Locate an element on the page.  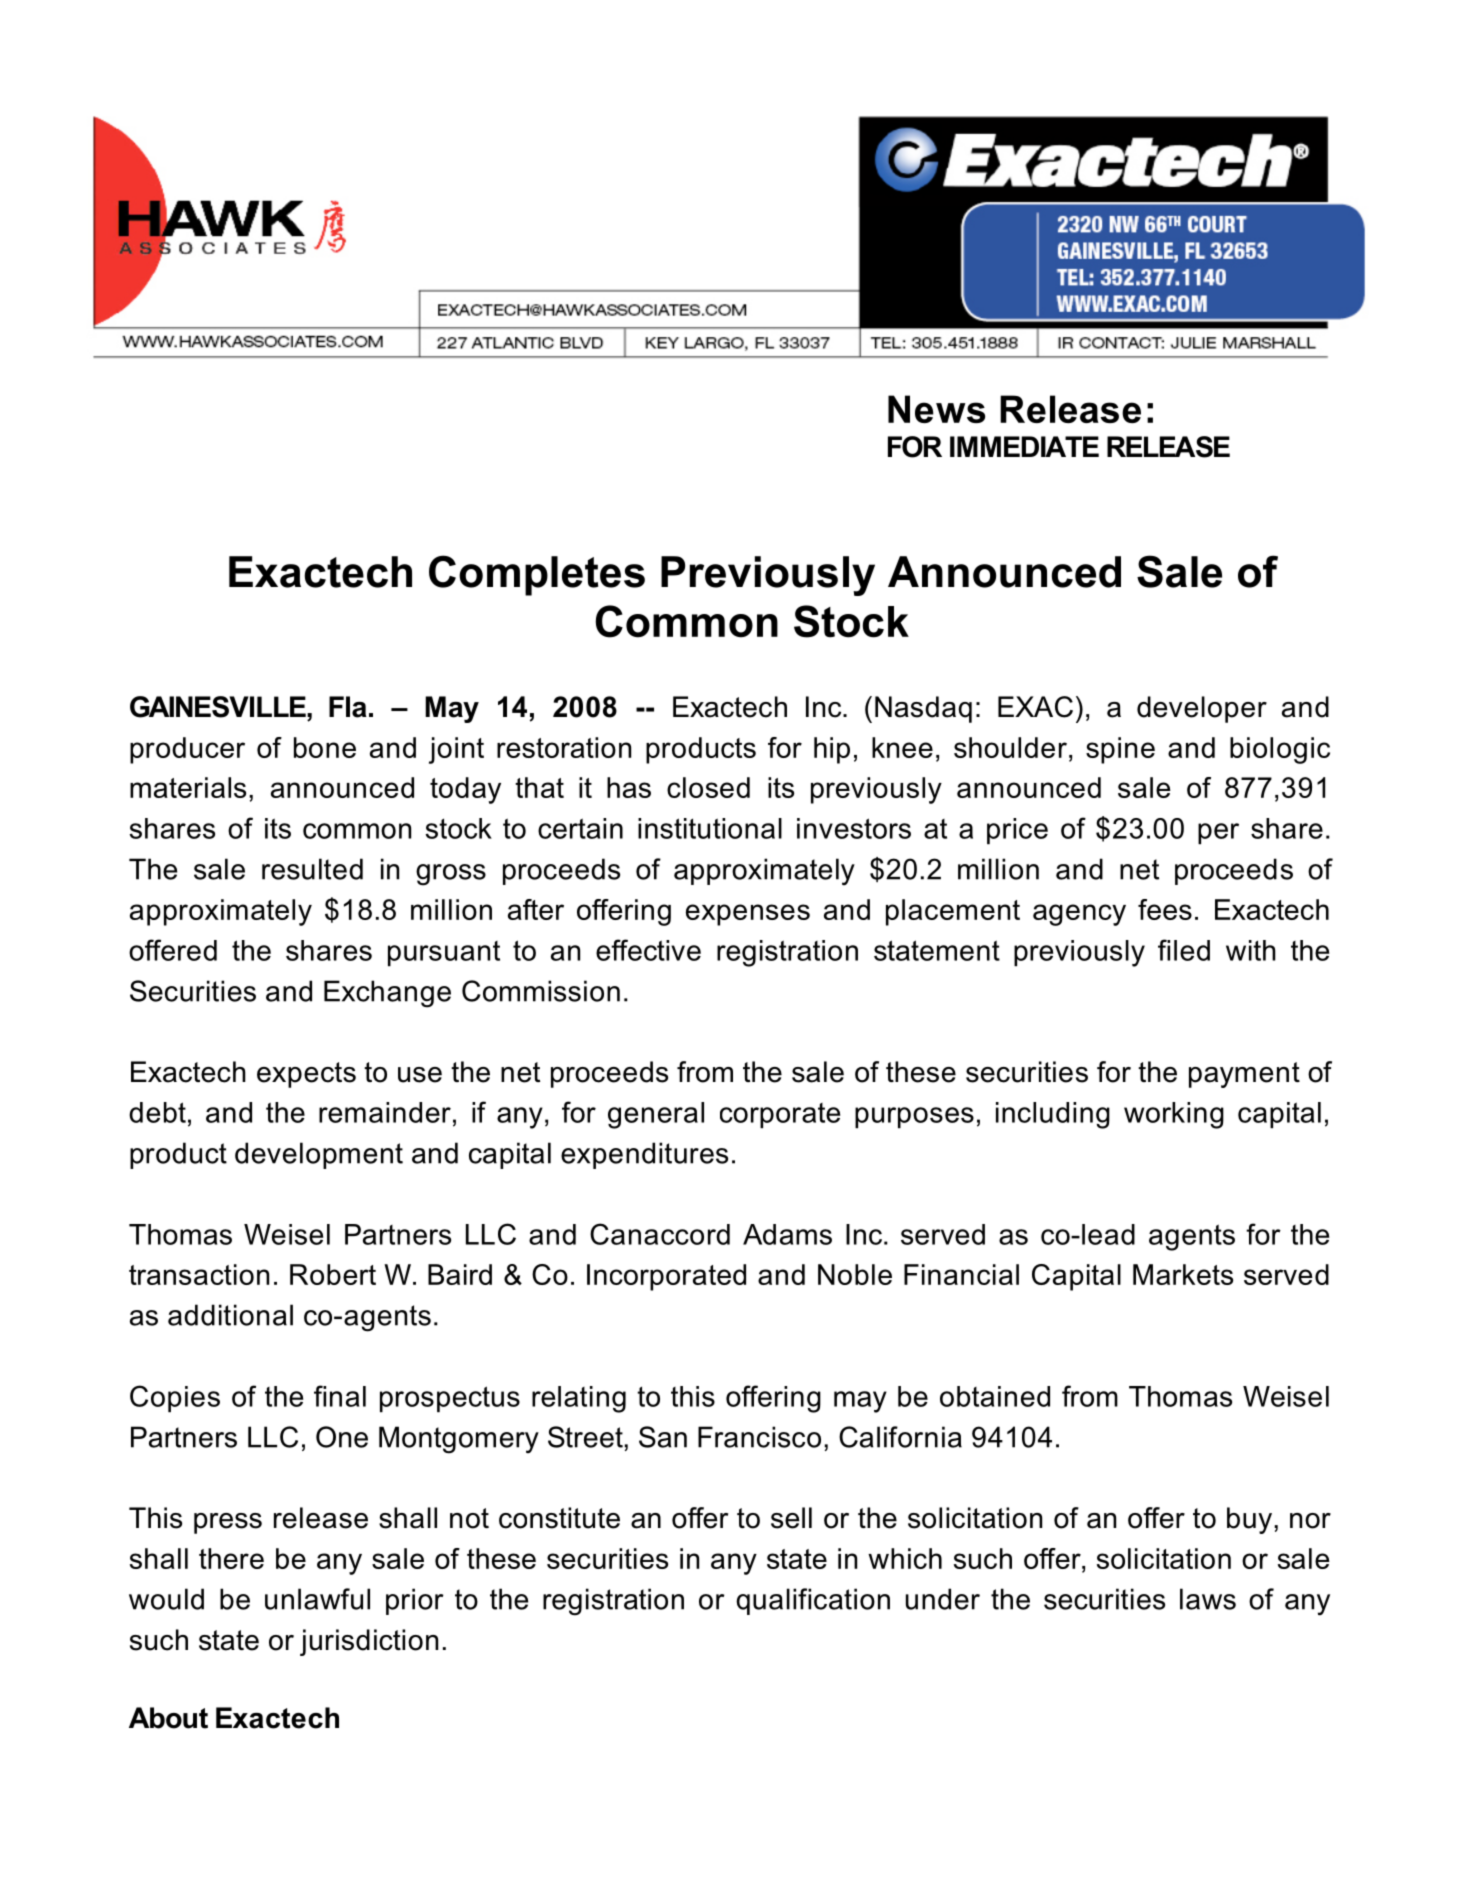
jurisdiction is located at coordinates (369, 1642).
